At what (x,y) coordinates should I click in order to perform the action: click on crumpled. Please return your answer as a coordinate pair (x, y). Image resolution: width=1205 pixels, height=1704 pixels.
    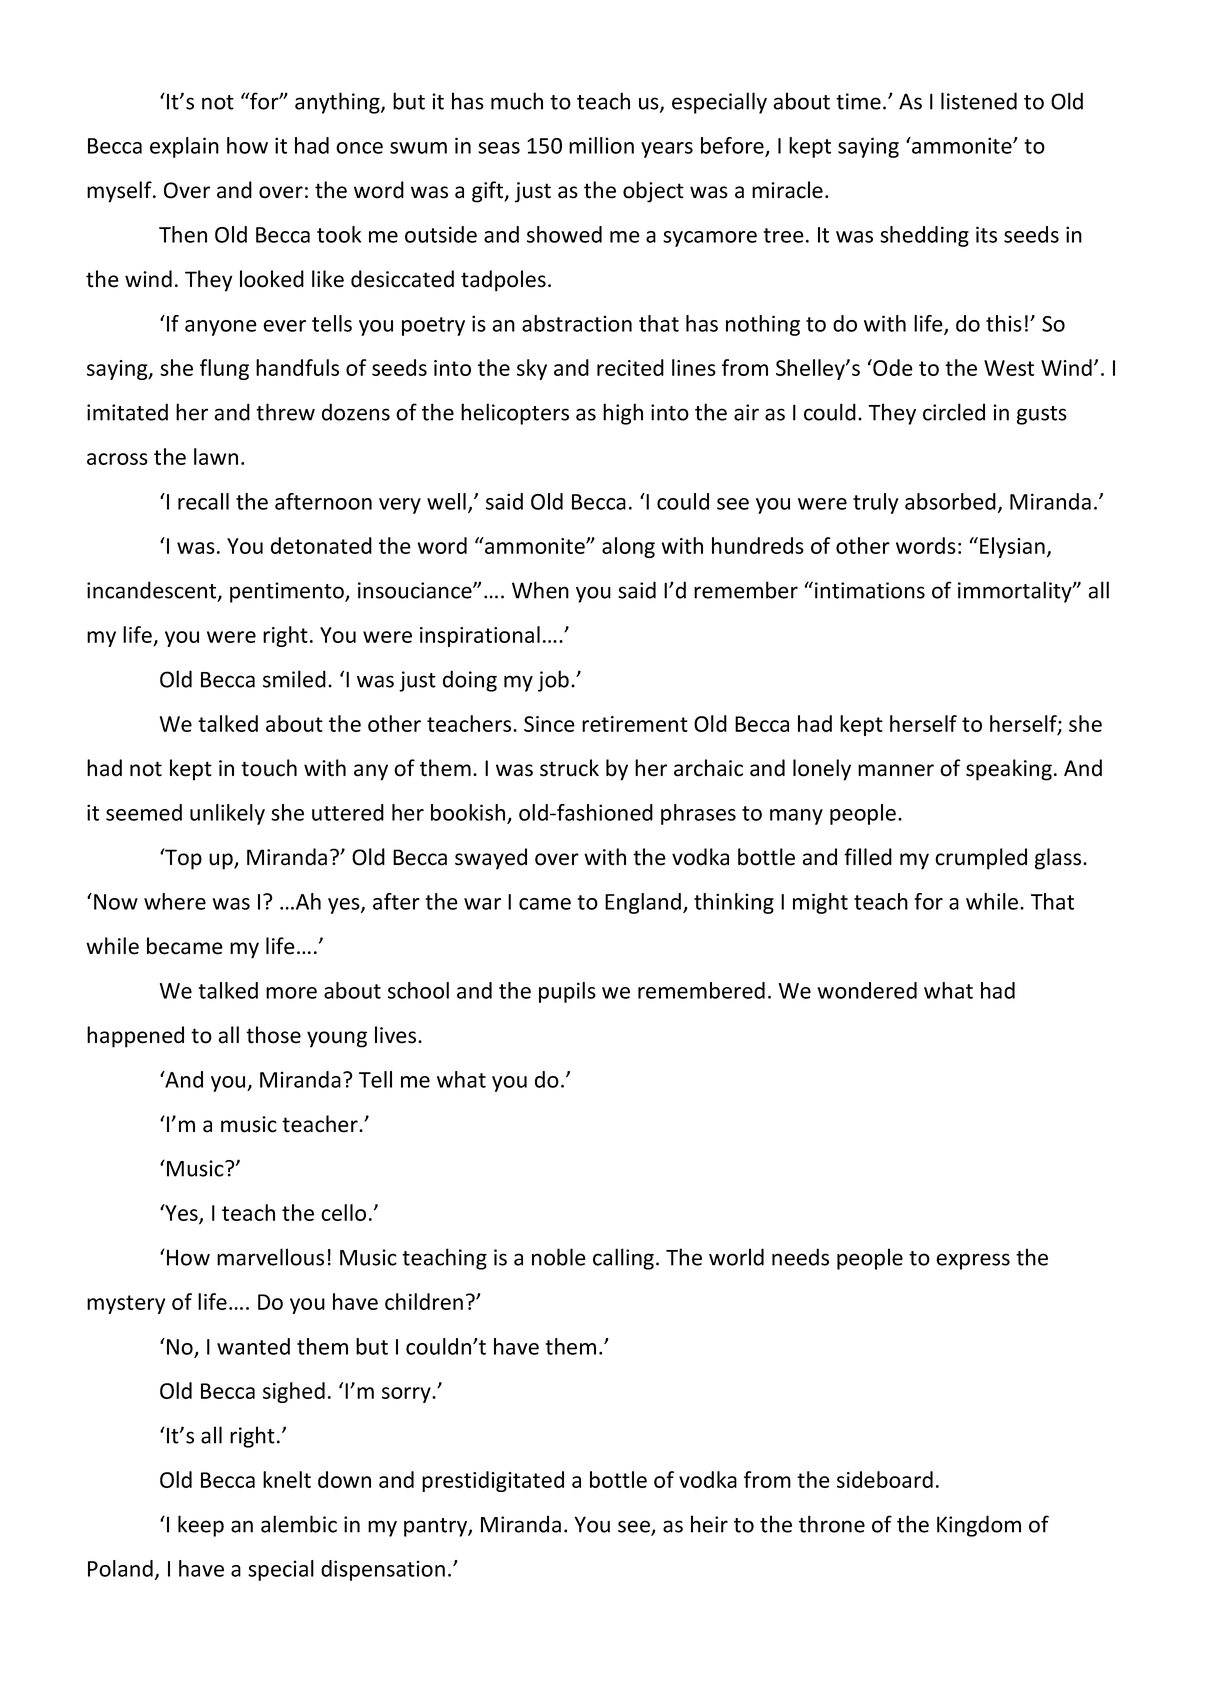
    Looking at the image, I should click on (981, 859).
